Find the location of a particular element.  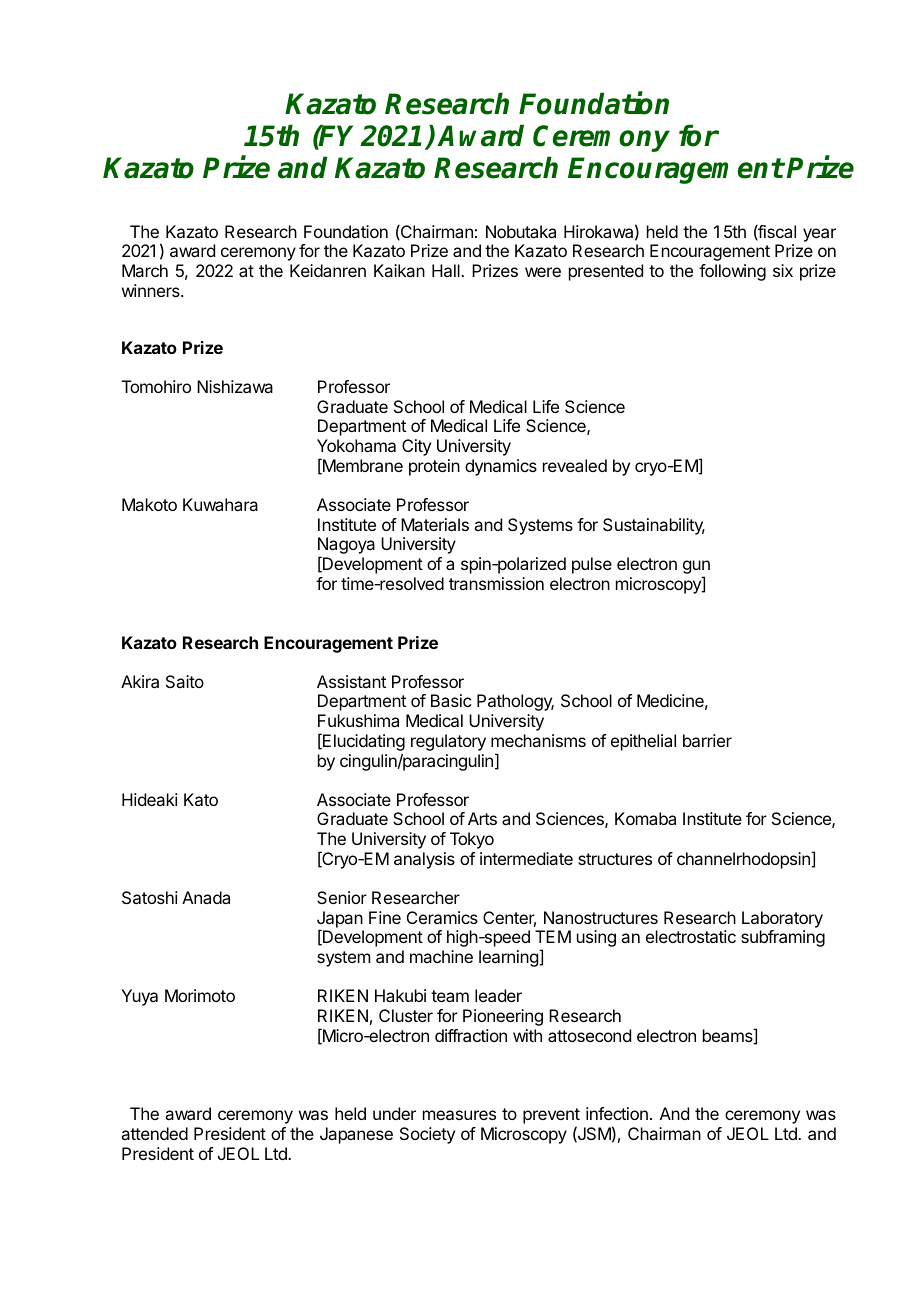

intermediate is located at coordinates (526, 858).
